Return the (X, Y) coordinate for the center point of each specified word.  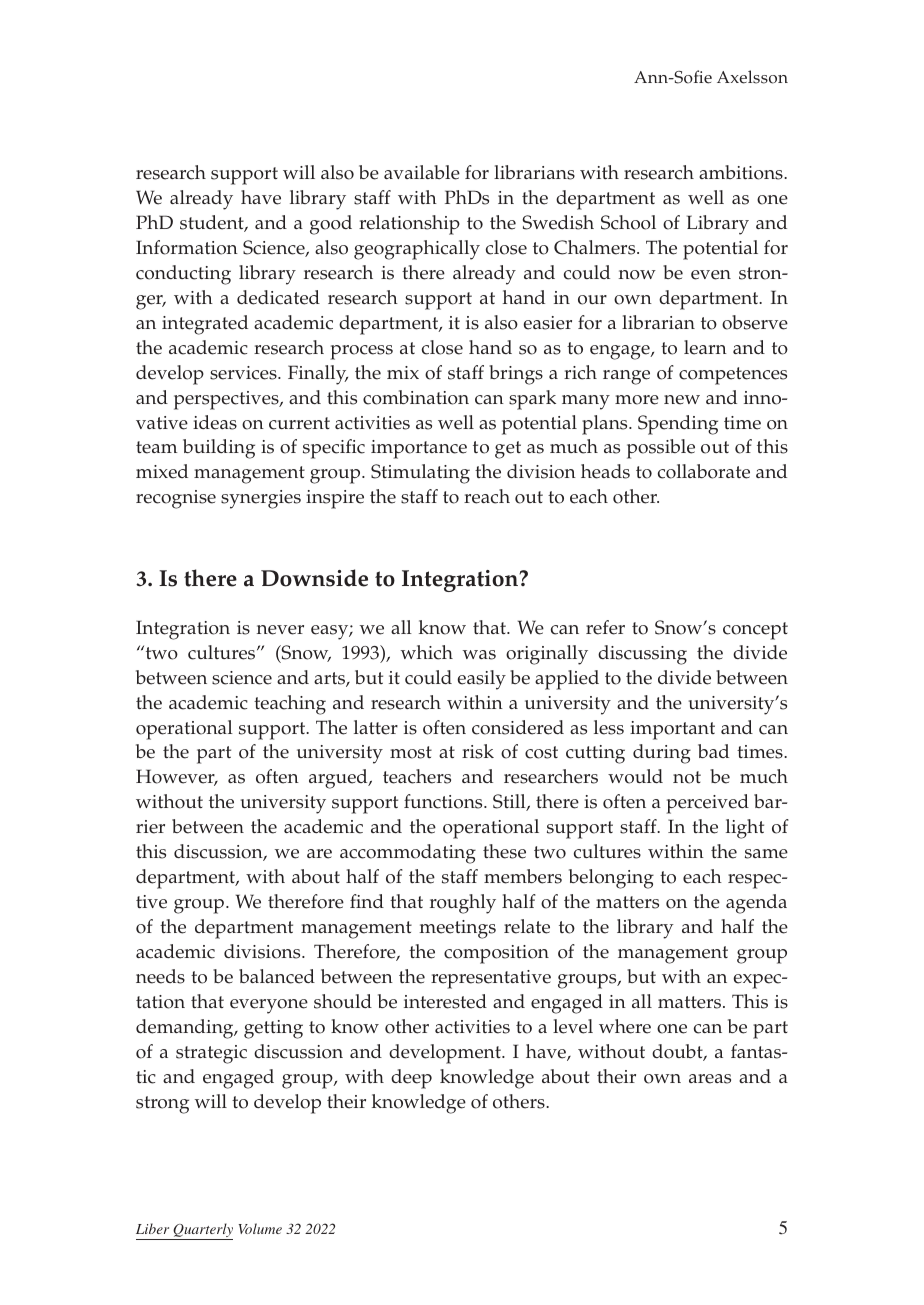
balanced (277, 976)
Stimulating (420, 474)
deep (411, 1079)
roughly (463, 904)
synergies (261, 499)
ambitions (742, 172)
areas (710, 1079)
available (422, 172)
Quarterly (202, 1231)
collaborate (704, 471)
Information (187, 247)
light (745, 829)
